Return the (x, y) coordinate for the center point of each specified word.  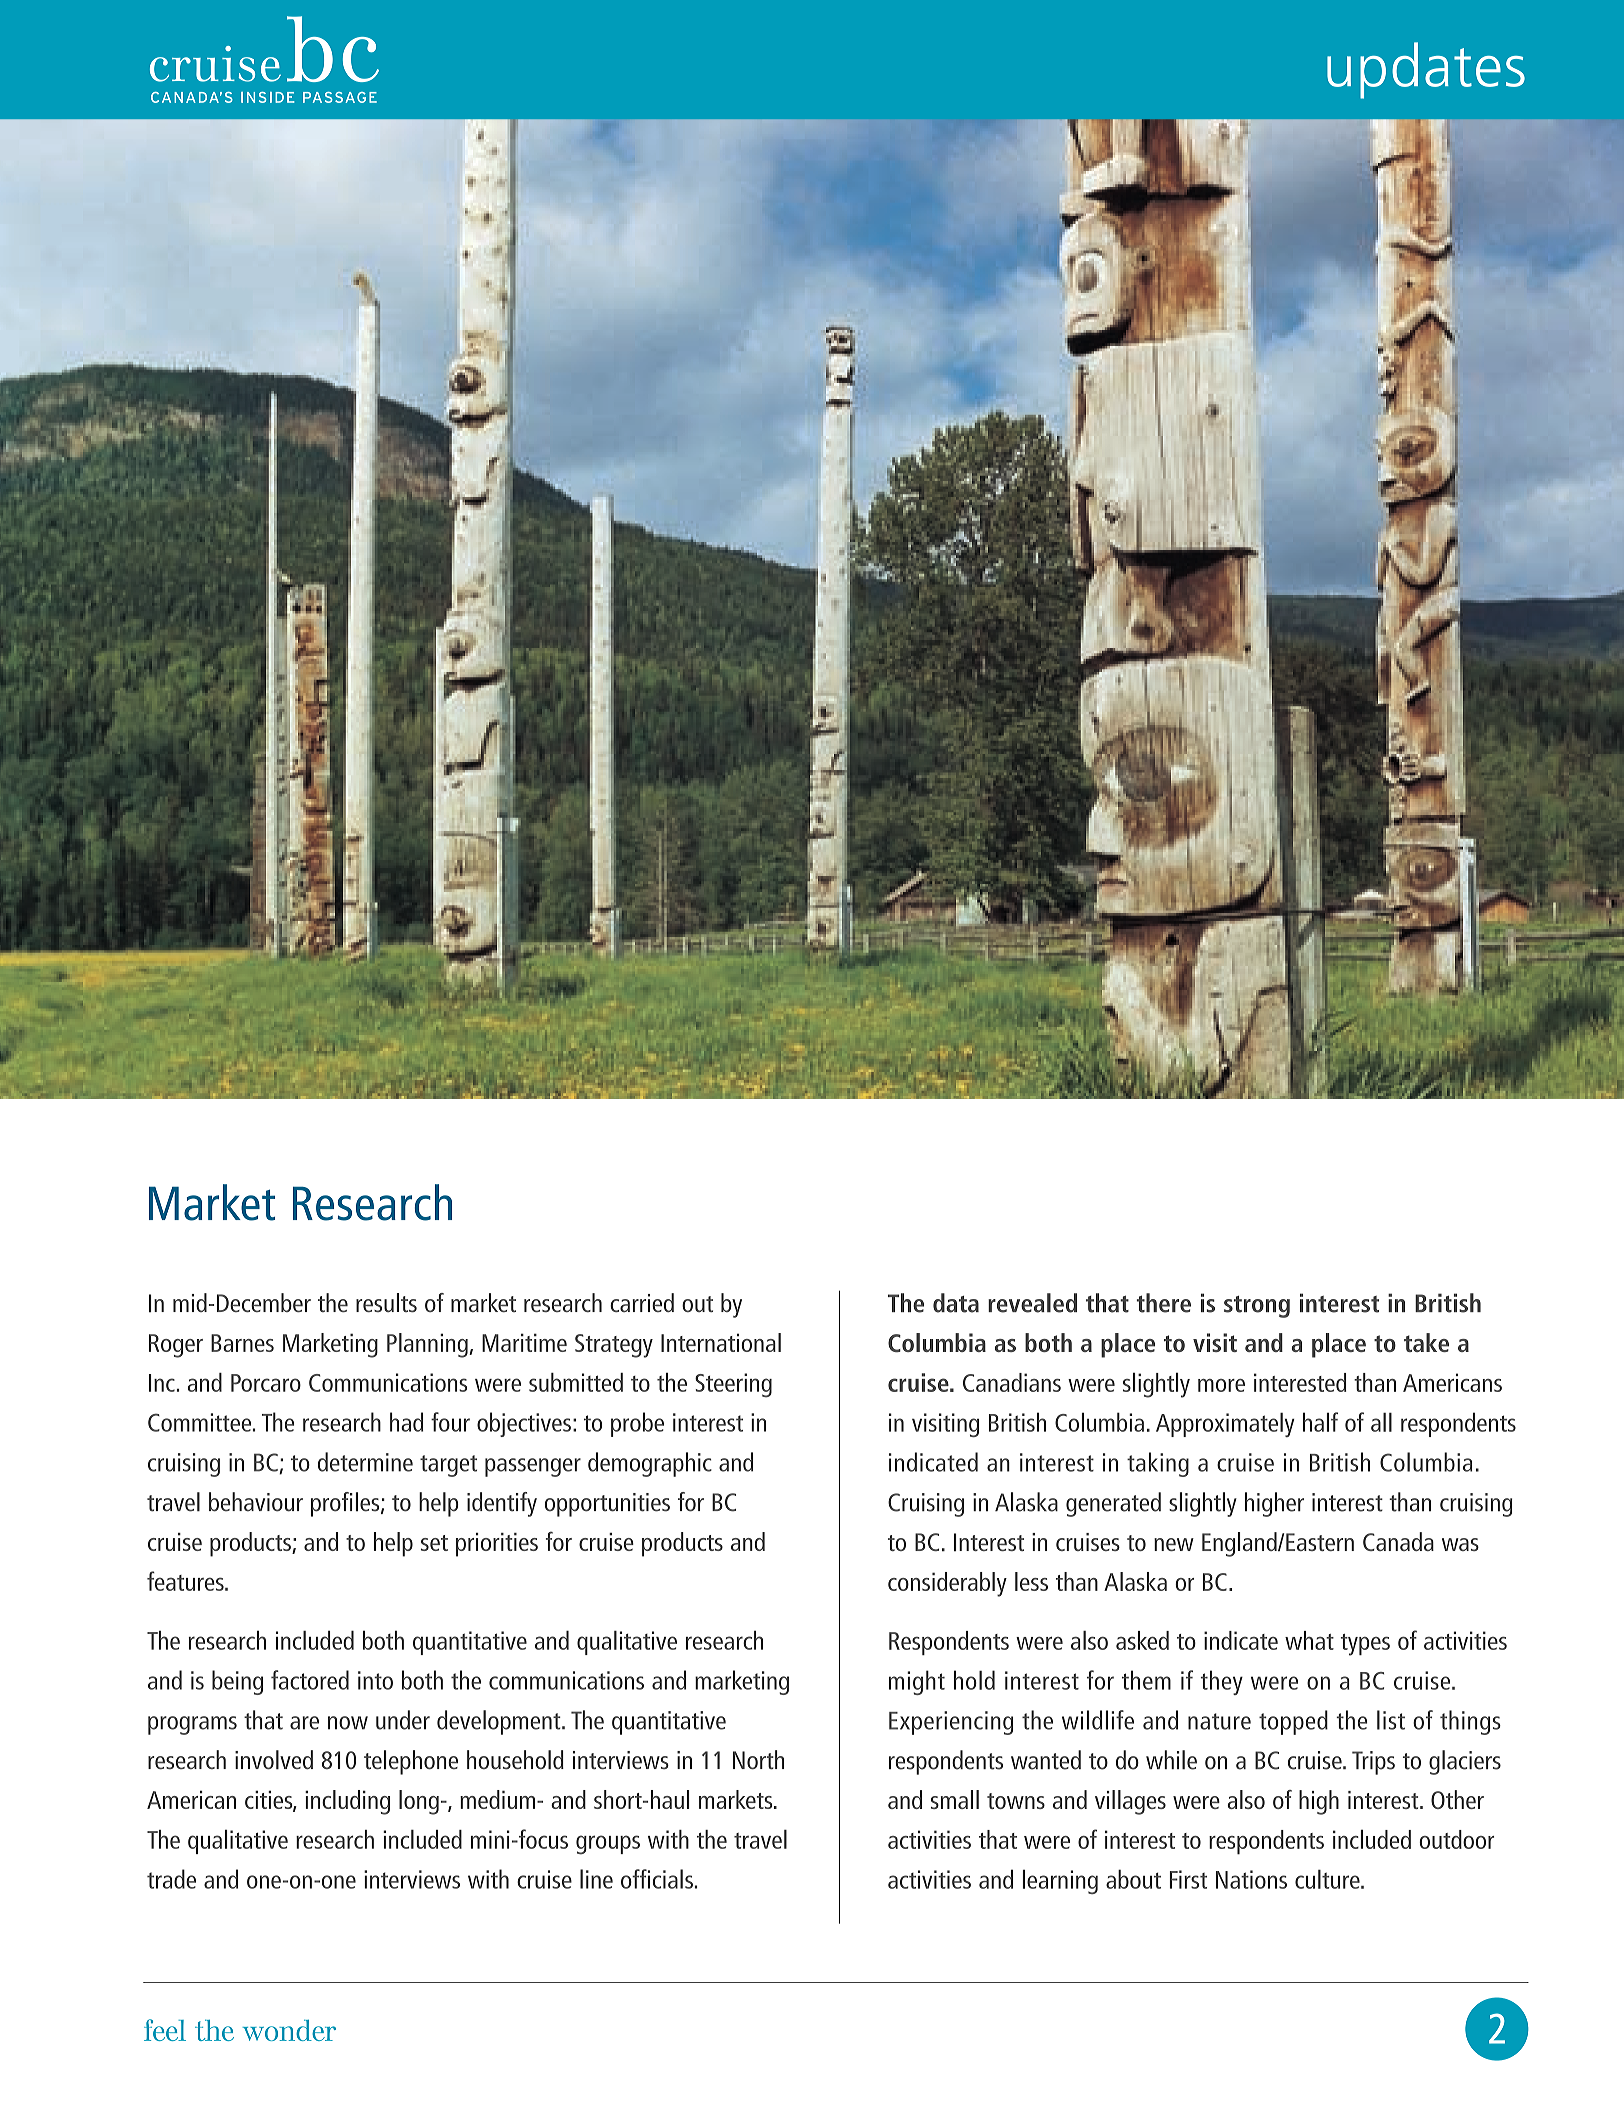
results (386, 1302)
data (956, 1303)
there (1163, 1303)
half (1320, 1422)
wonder (289, 2030)
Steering (733, 1385)
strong (1257, 1307)
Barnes (242, 1343)
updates (1426, 70)
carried (642, 1302)
